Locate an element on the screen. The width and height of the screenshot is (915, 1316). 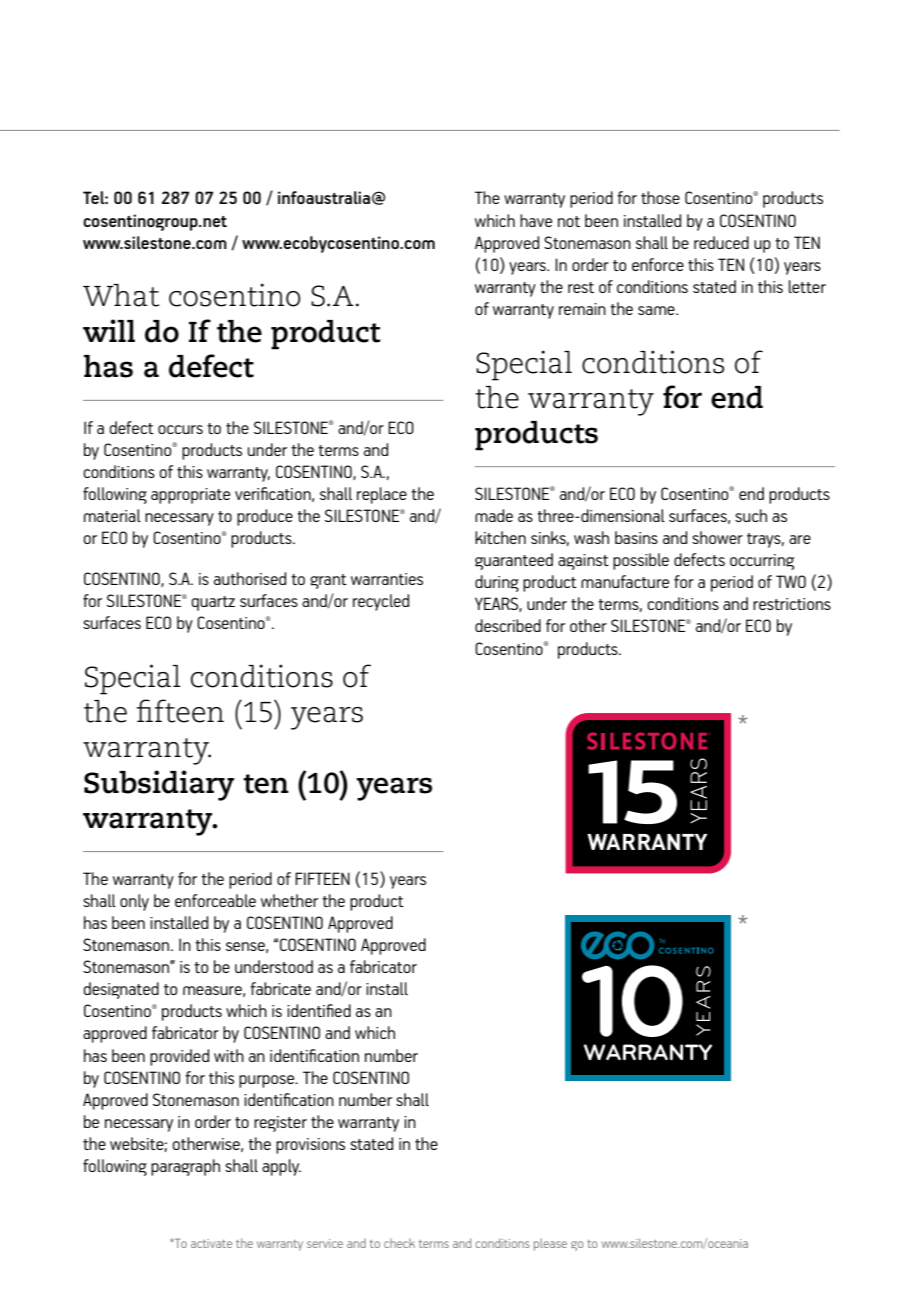
check is located at coordinates (399, 1243).
